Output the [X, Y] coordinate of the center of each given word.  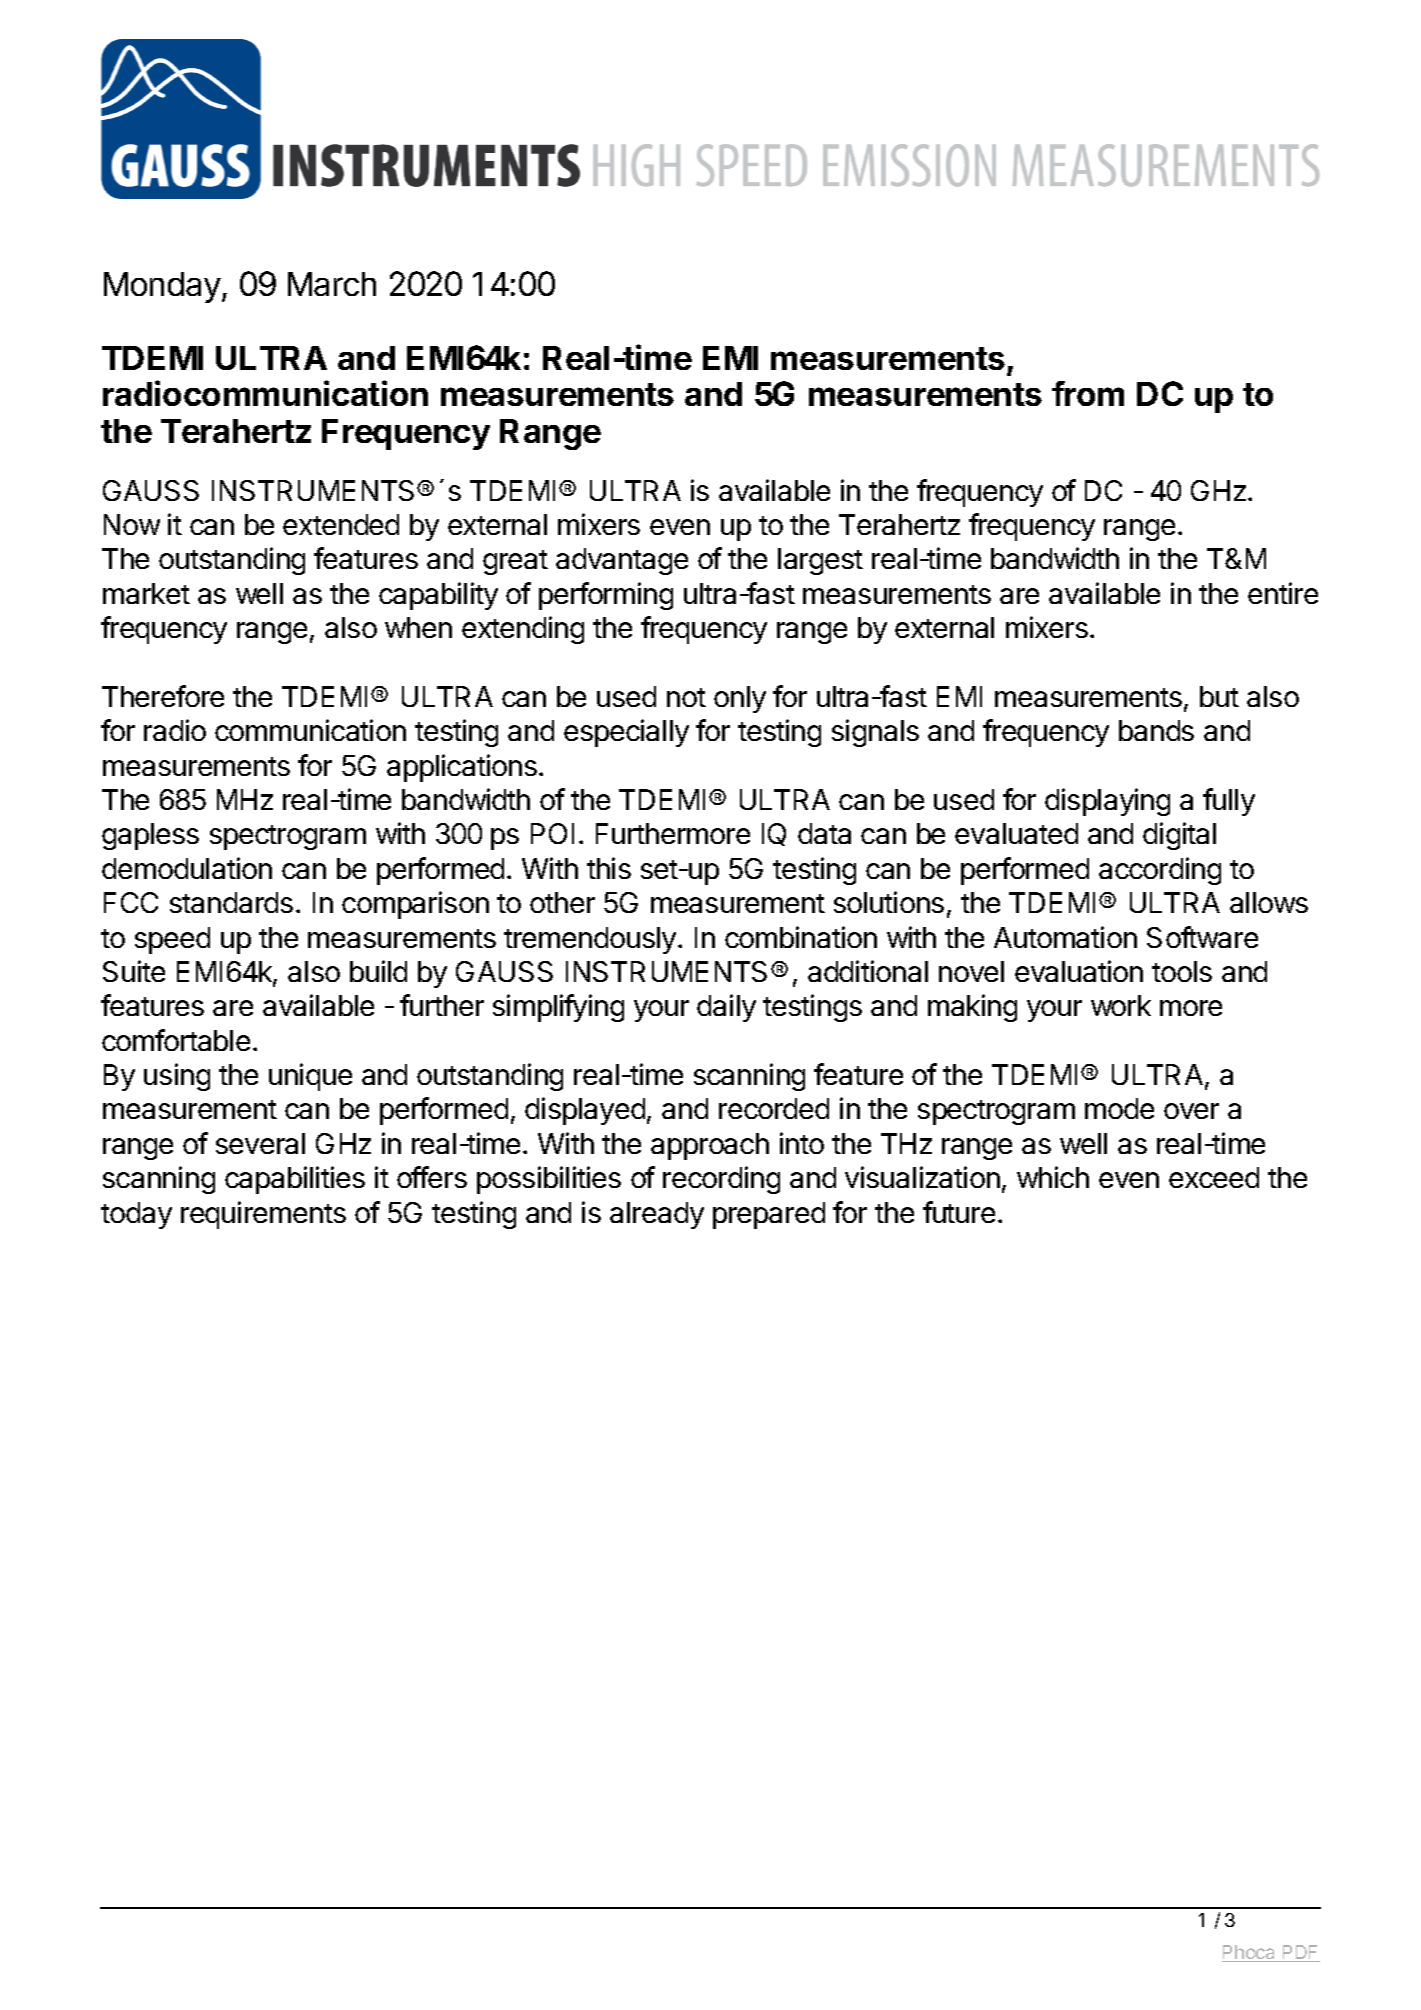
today [136, 1215]
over [1191, 1111]
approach [710, 1146]
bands [1156, 730]
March [332, 284]
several [260, 1143]
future [959, 1212]
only [740, 699]
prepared [769, 1215]
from [1088, 393]
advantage [622, 561]
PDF [1300, 1953]
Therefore [163, 696]
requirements [263, 1215]
